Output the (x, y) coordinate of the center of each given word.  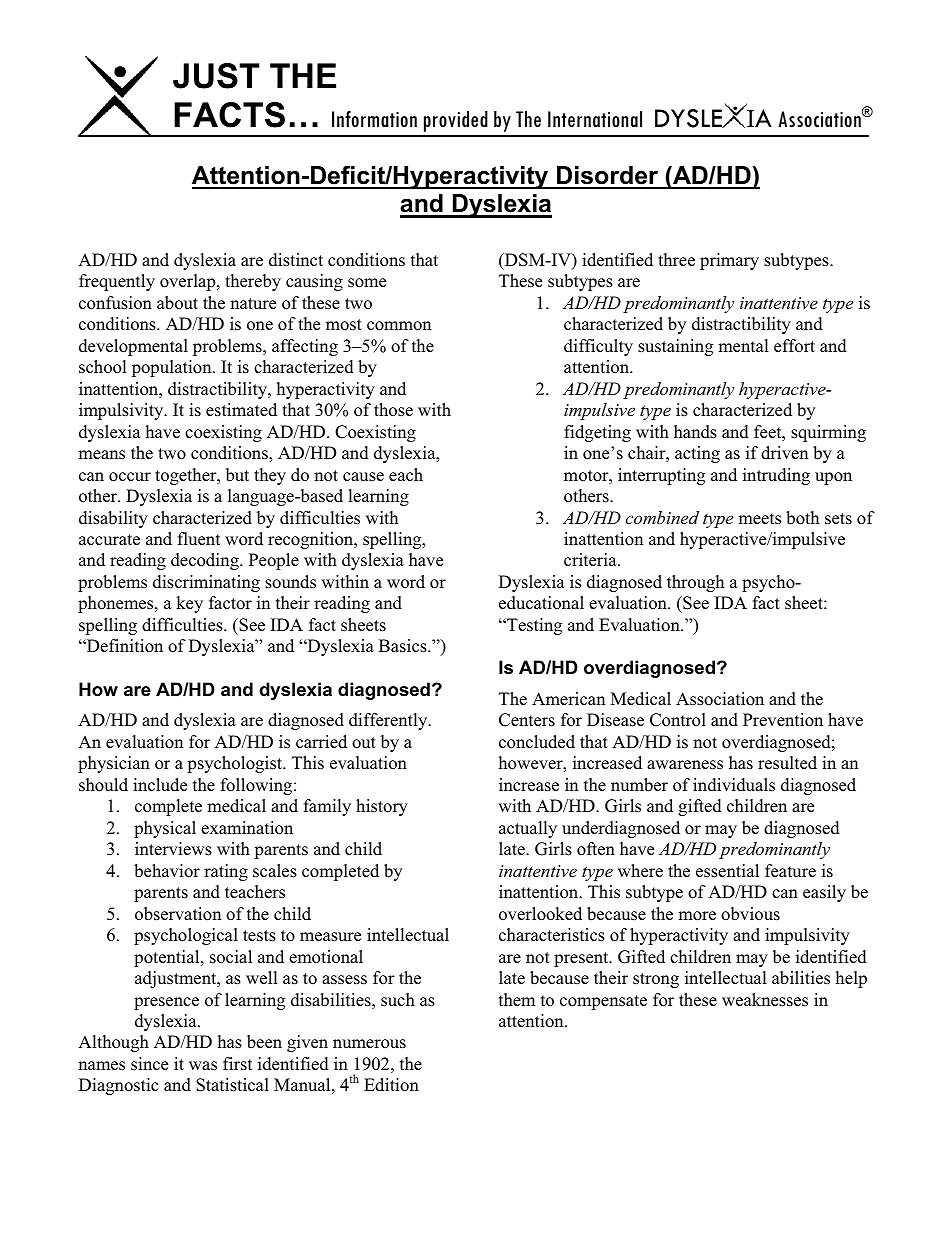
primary (729, 261)
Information (374, 119)
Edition (391, 1085)
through (695, 583)
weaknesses (765, 1000)
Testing (533, 626)
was (203, 1066)
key (189, 604)
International (595, 119)
